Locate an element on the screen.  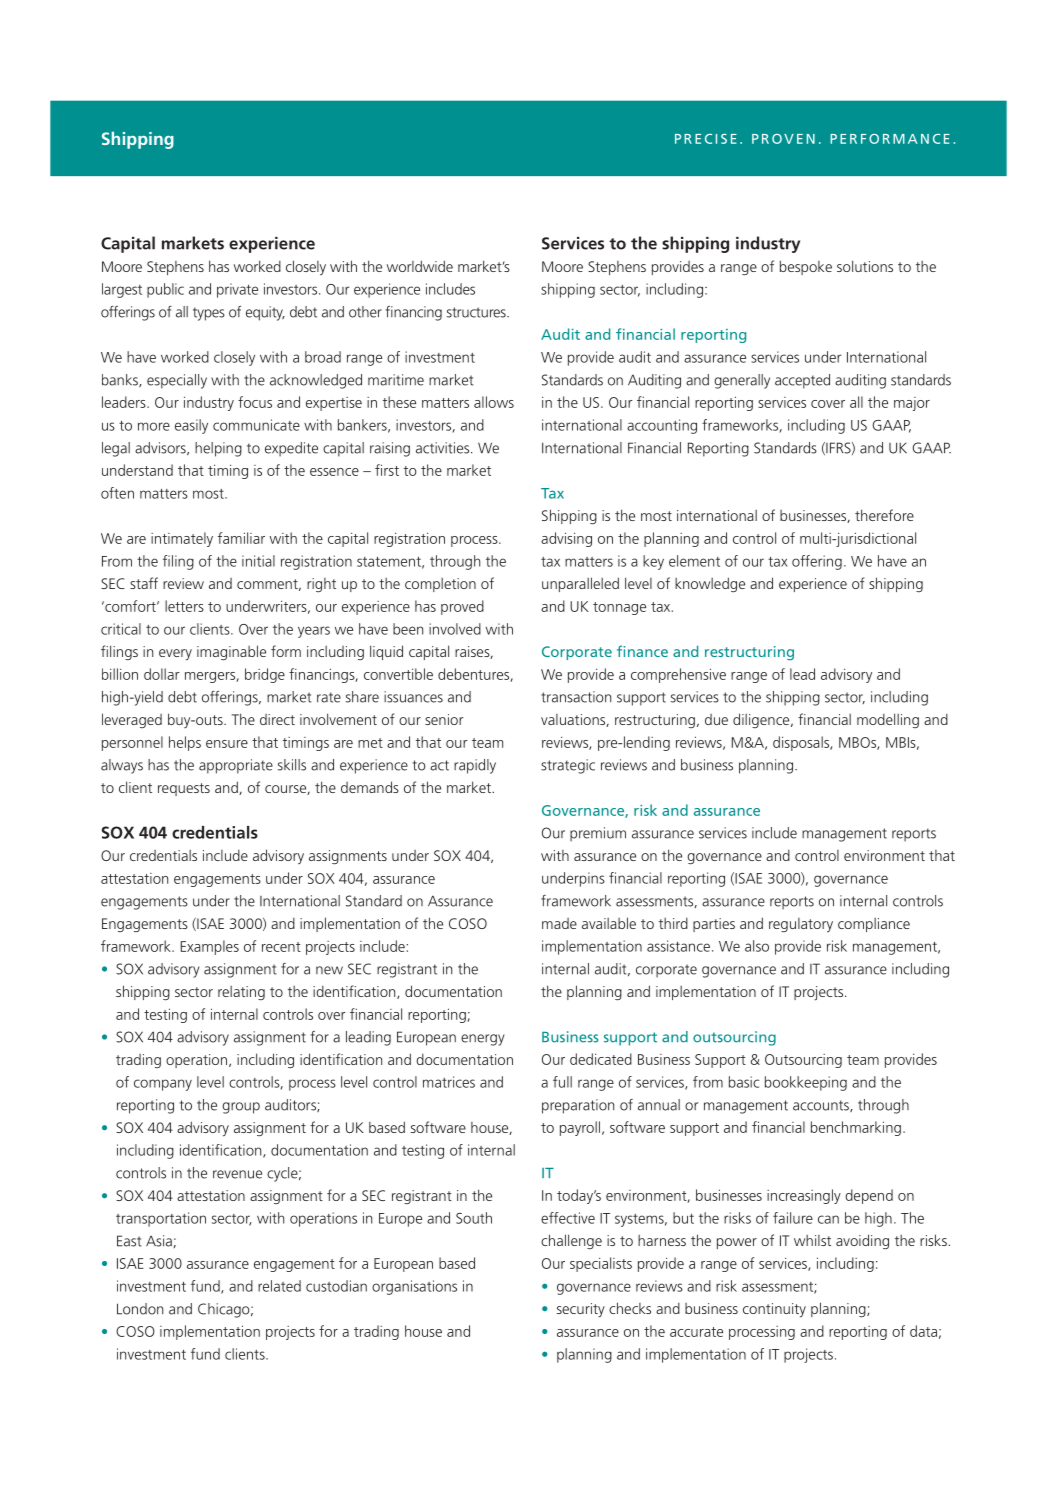
diligence is located at coordinates (762, 720).
